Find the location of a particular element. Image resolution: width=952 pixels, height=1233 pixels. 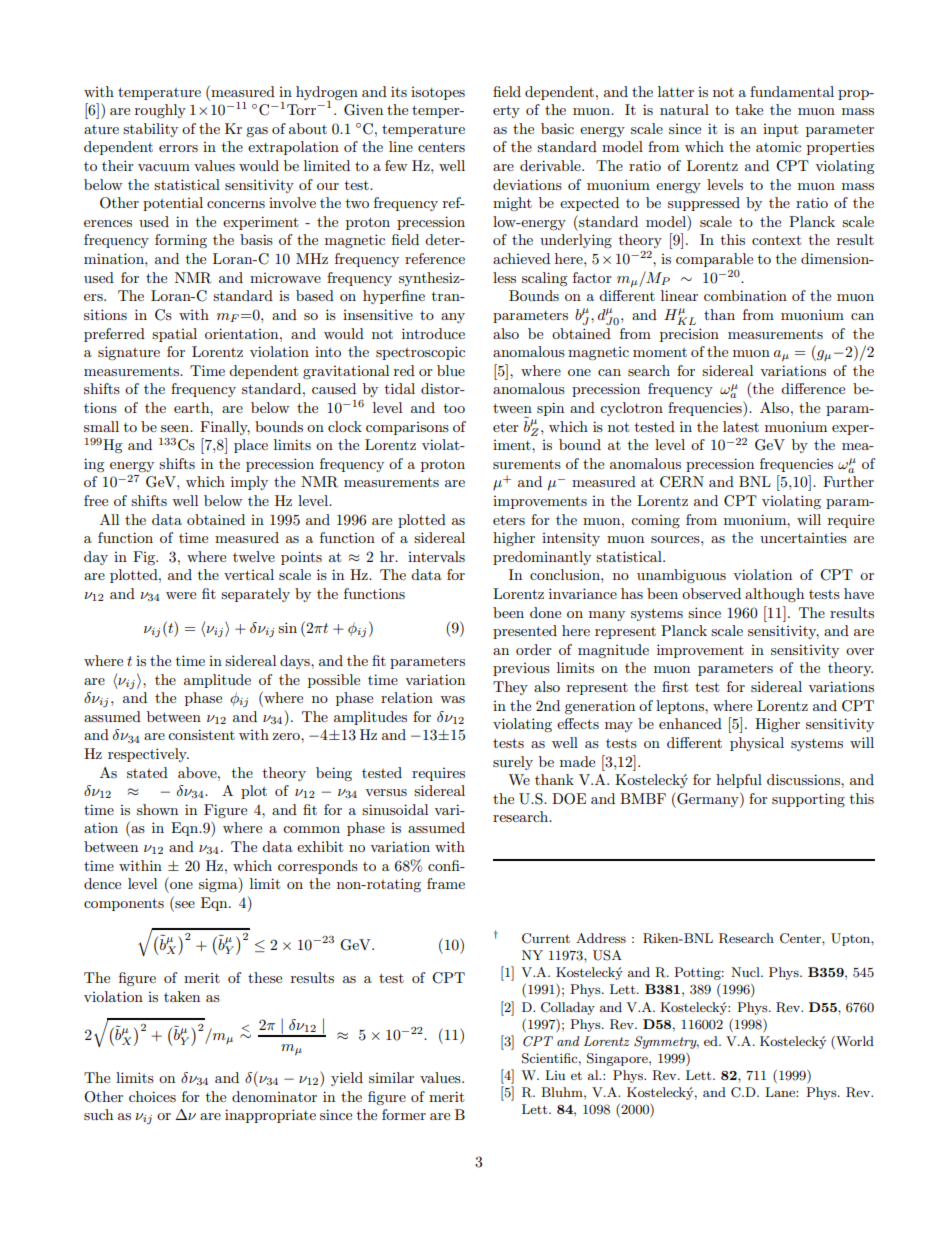

Finally is located at coordinates (225, 428).
